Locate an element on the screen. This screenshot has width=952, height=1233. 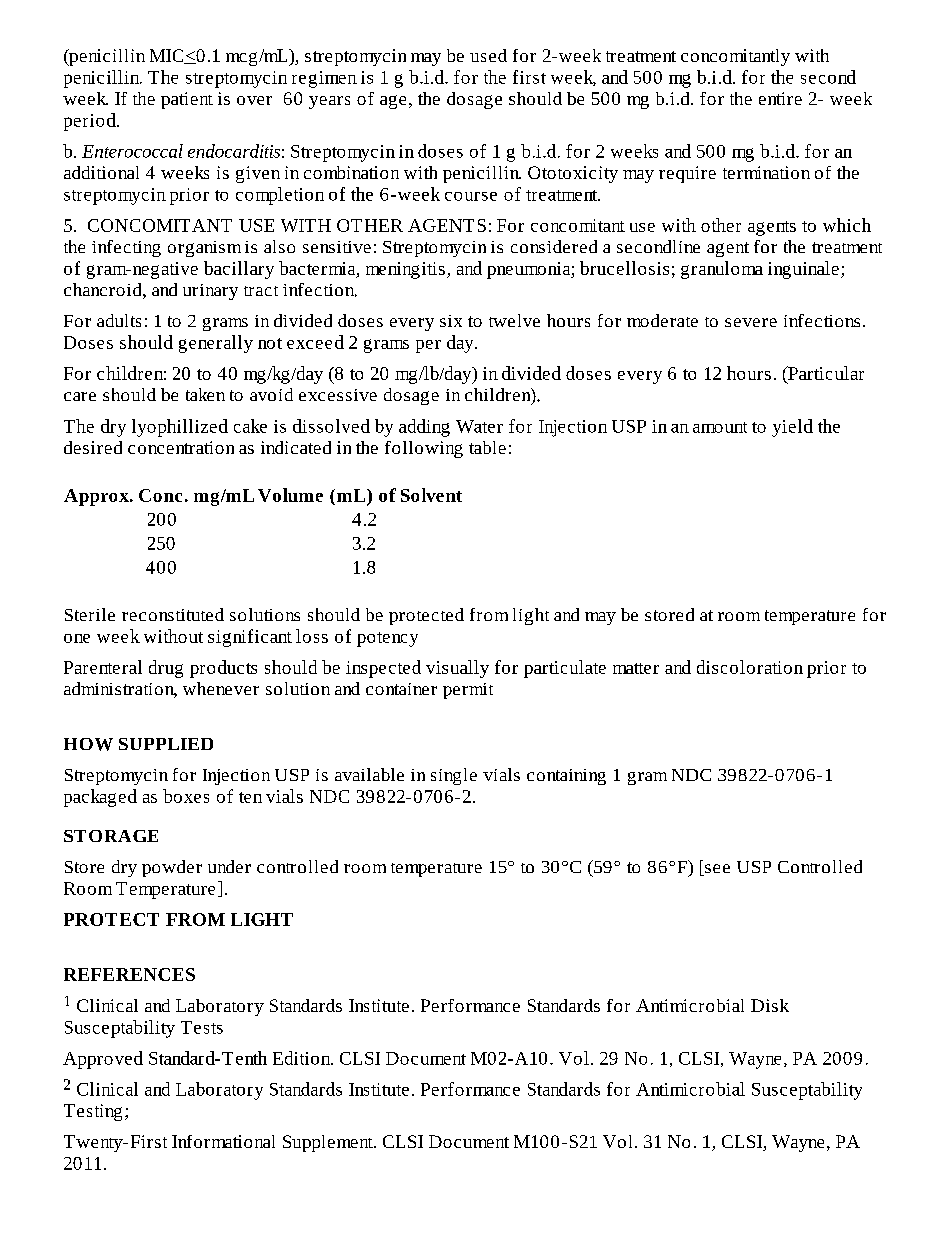
patient is located at coordinates (187, 100).
